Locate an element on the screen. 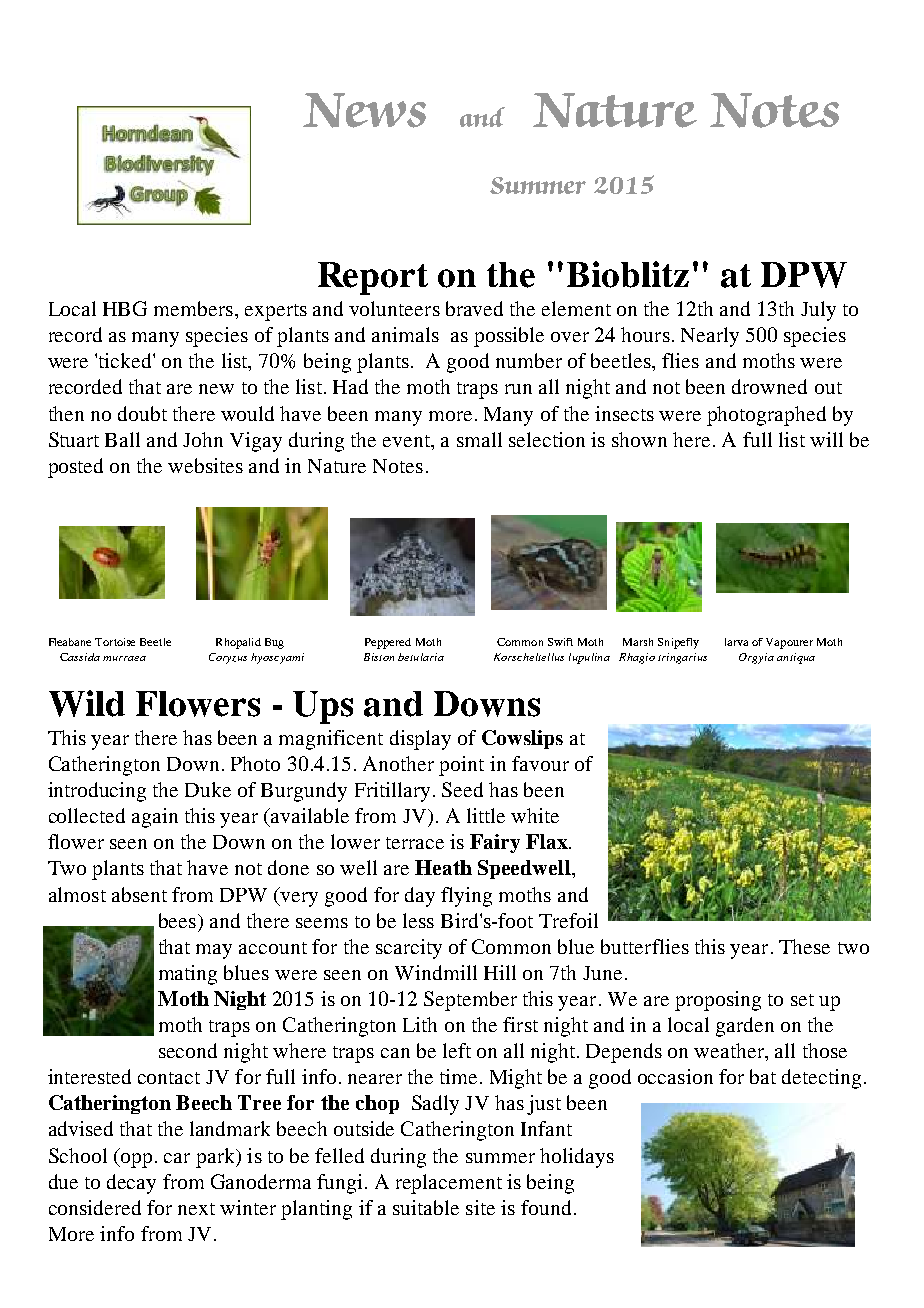 The image size is (924, 1308). Wild is located at coordinates (87, 703).
